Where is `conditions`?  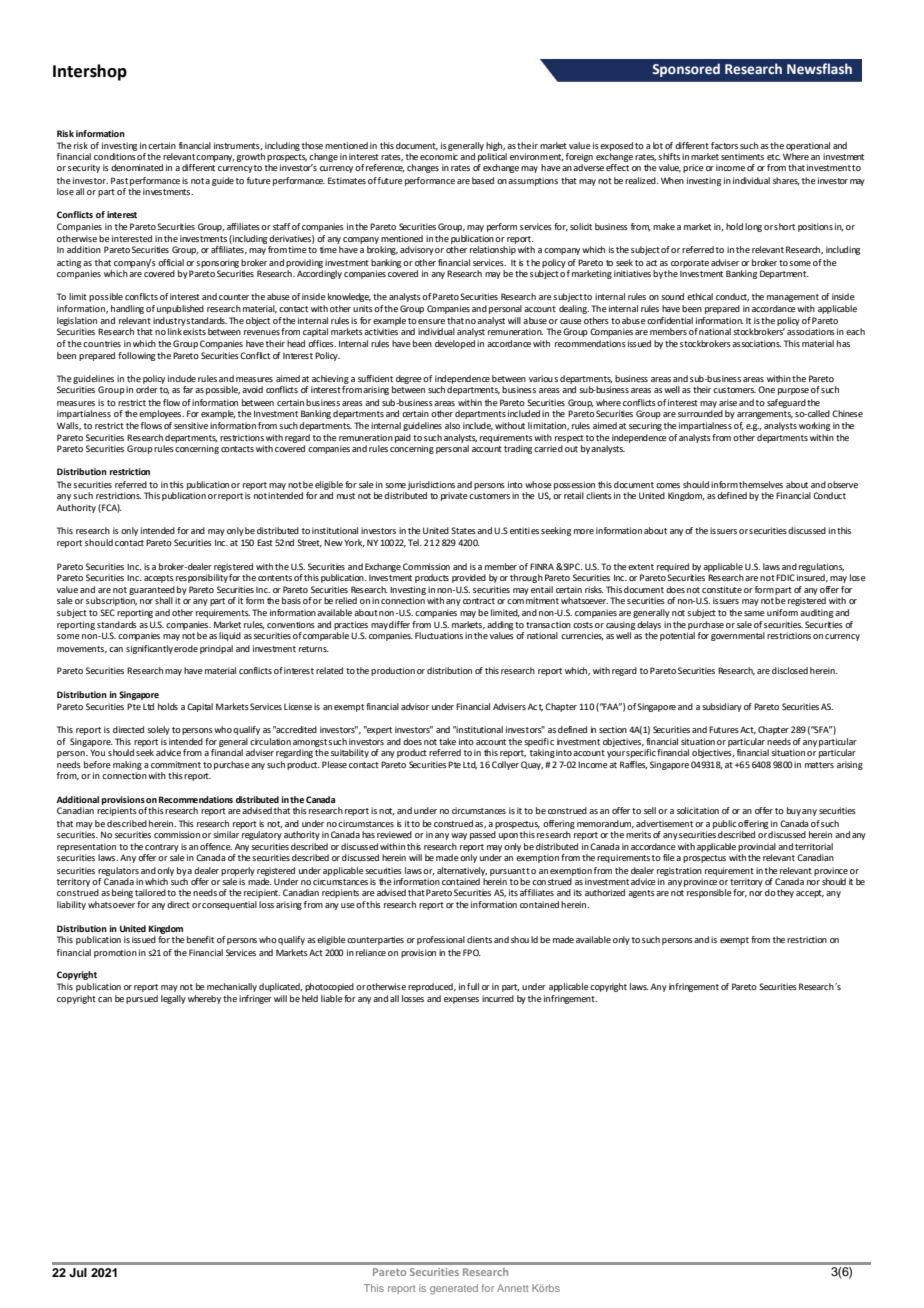
conditions is located at coordinates (115, 156).
